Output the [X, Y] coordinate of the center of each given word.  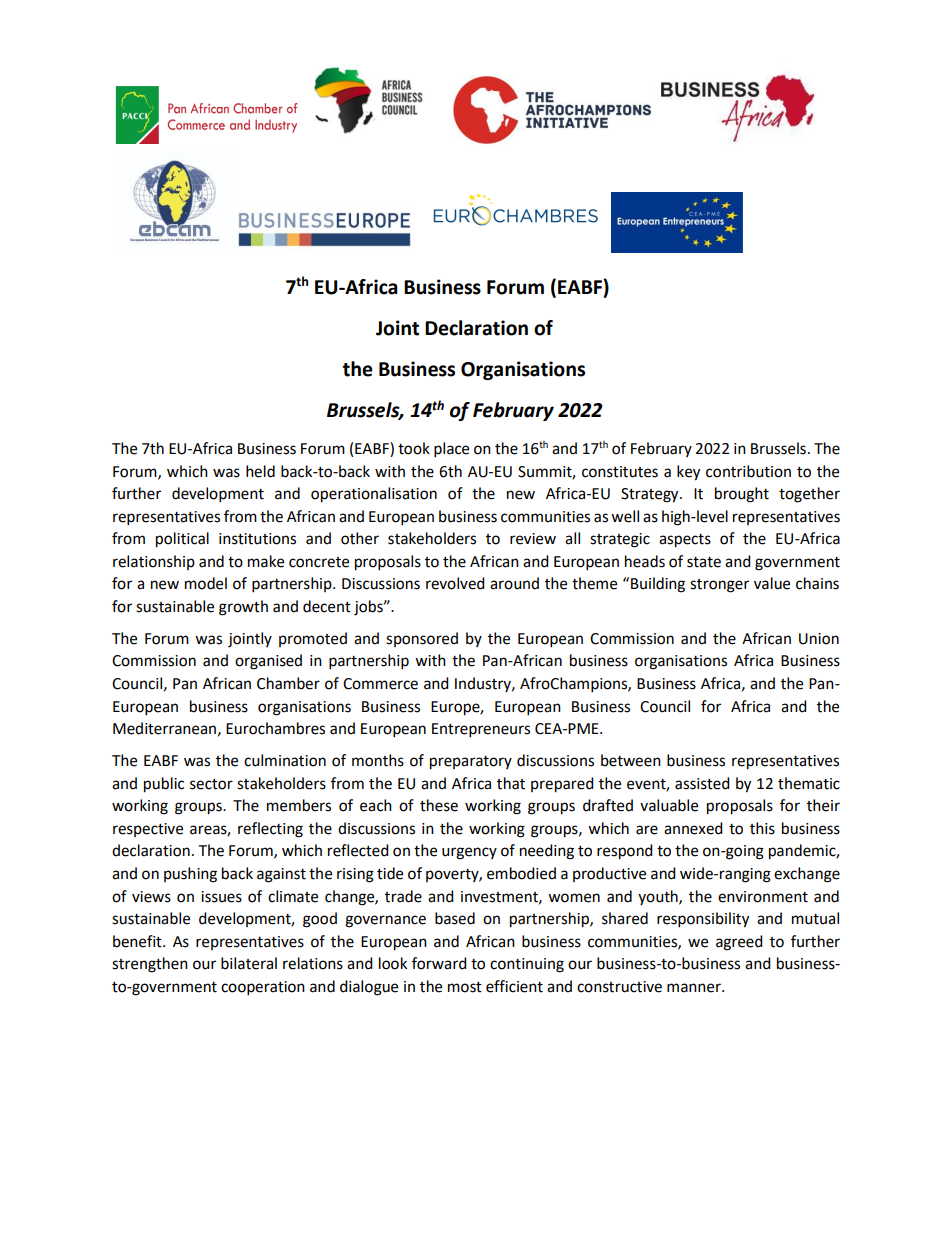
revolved [455, 583]
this [762, 828]
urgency [469, 853]
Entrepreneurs [481, 730]
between [631, 760]
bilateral [249, 963]
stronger [719, 586]
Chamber [288, 683]
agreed [739, 943]
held [260, 471]
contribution [748, 471]
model [206, 583]
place [451, 450]
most [465, 987]
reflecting [270, 830]
